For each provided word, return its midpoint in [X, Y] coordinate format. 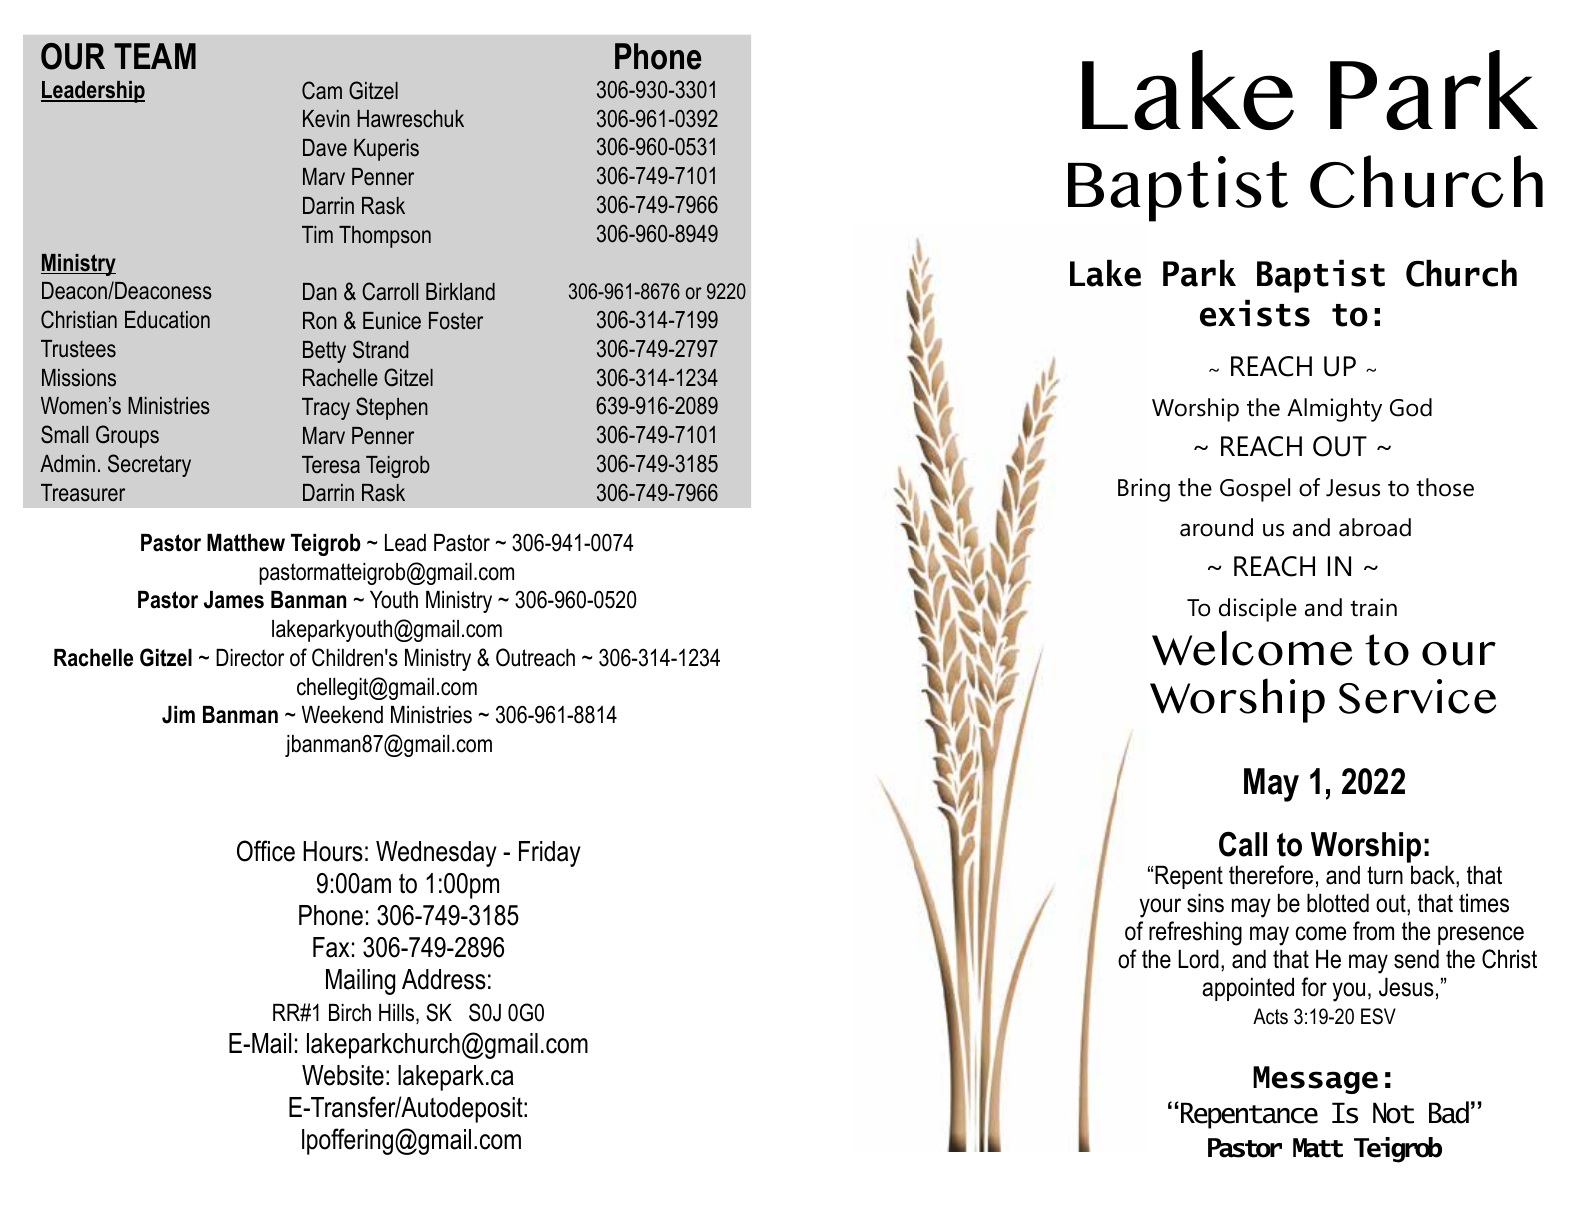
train [1373, 607]
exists [1255, 313]
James [234, 600]
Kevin [326, 119]
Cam [322, 90]
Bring [1144, 490]
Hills [398, 1014]
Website [343, 1075]
